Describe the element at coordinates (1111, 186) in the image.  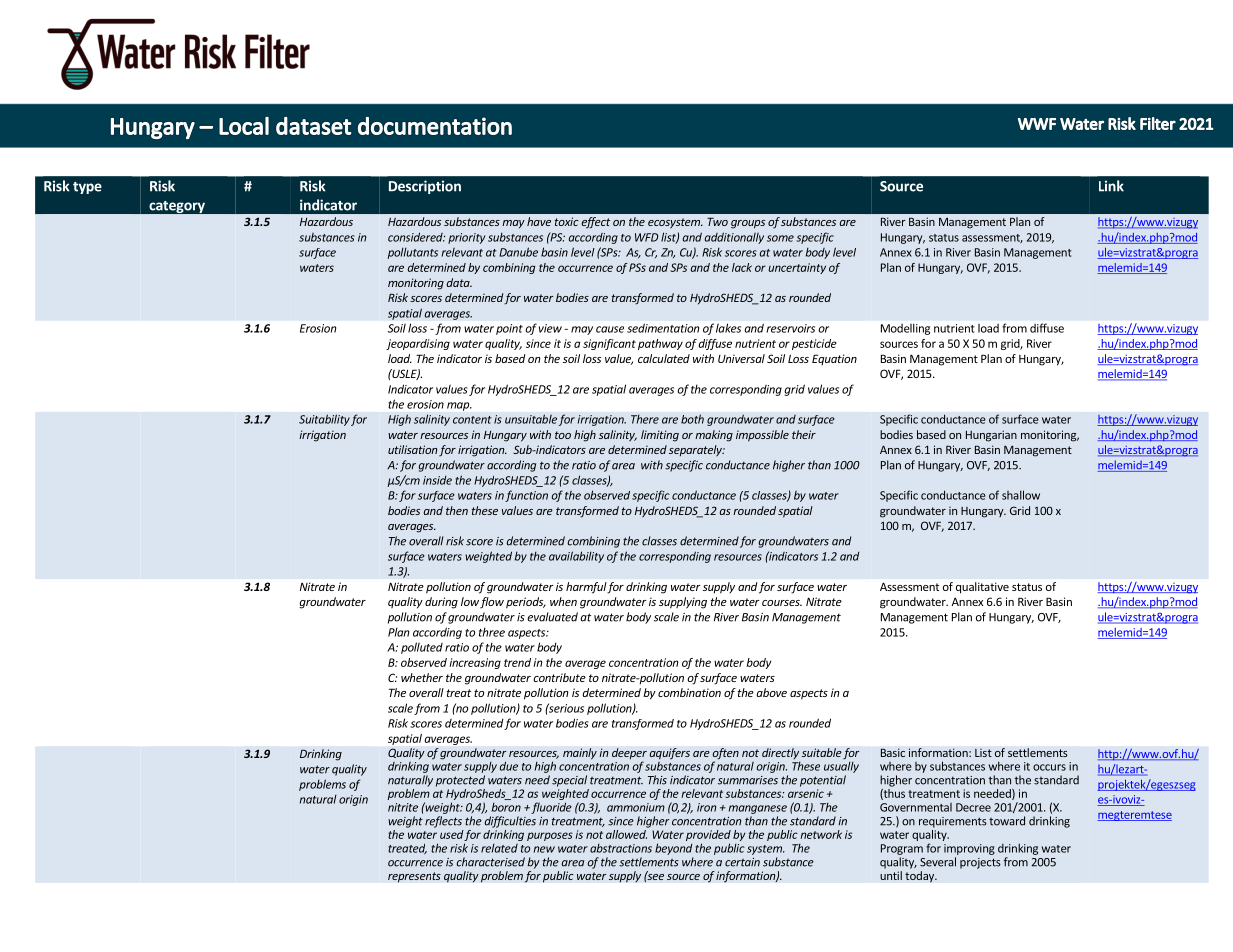
I see `Link` at that location.
